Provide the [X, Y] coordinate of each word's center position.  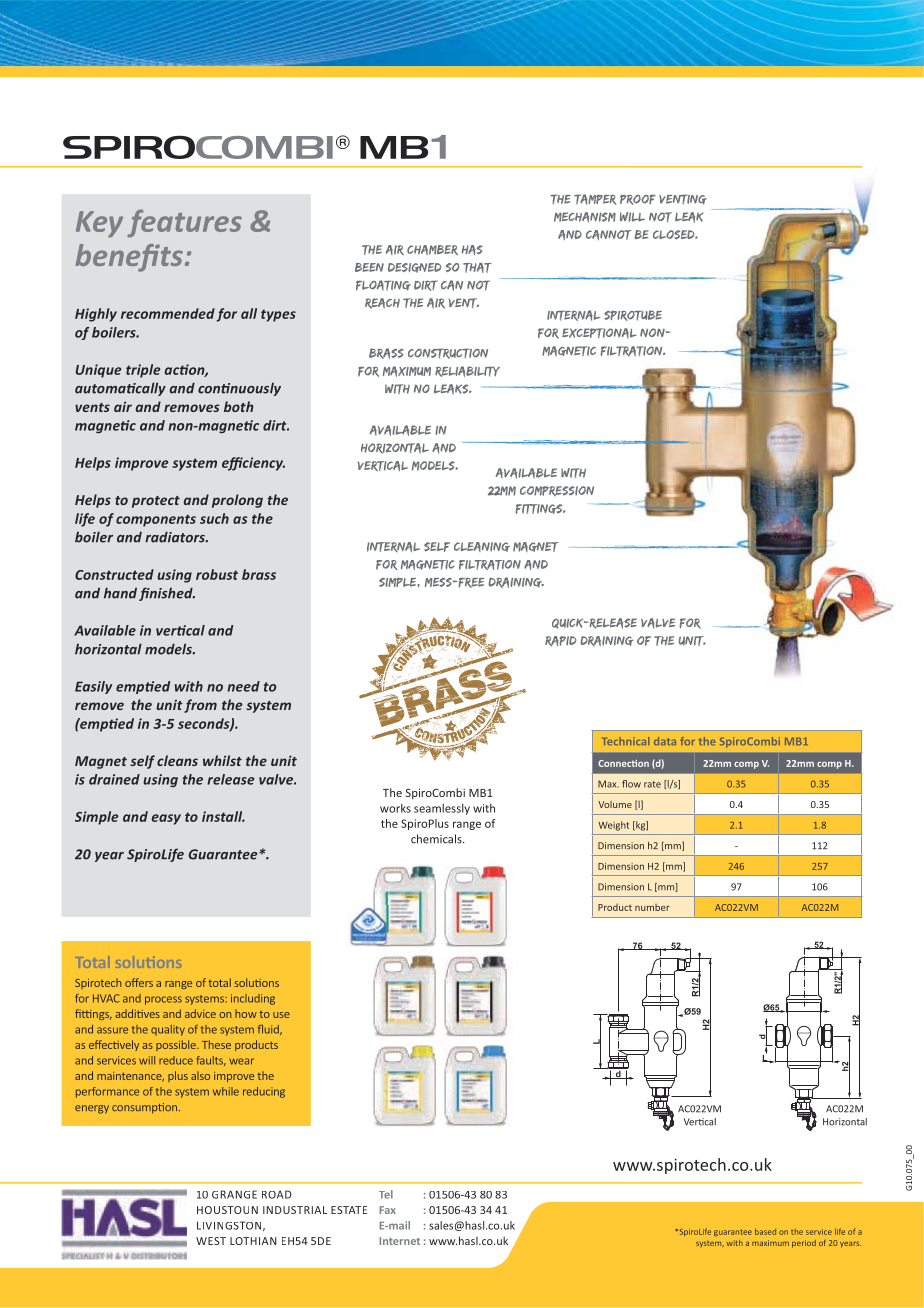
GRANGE [234, 1194]
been [369, 267]
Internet [399, 1241]
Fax [387, 1210]
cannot [609, 235]
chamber [432, 250]
